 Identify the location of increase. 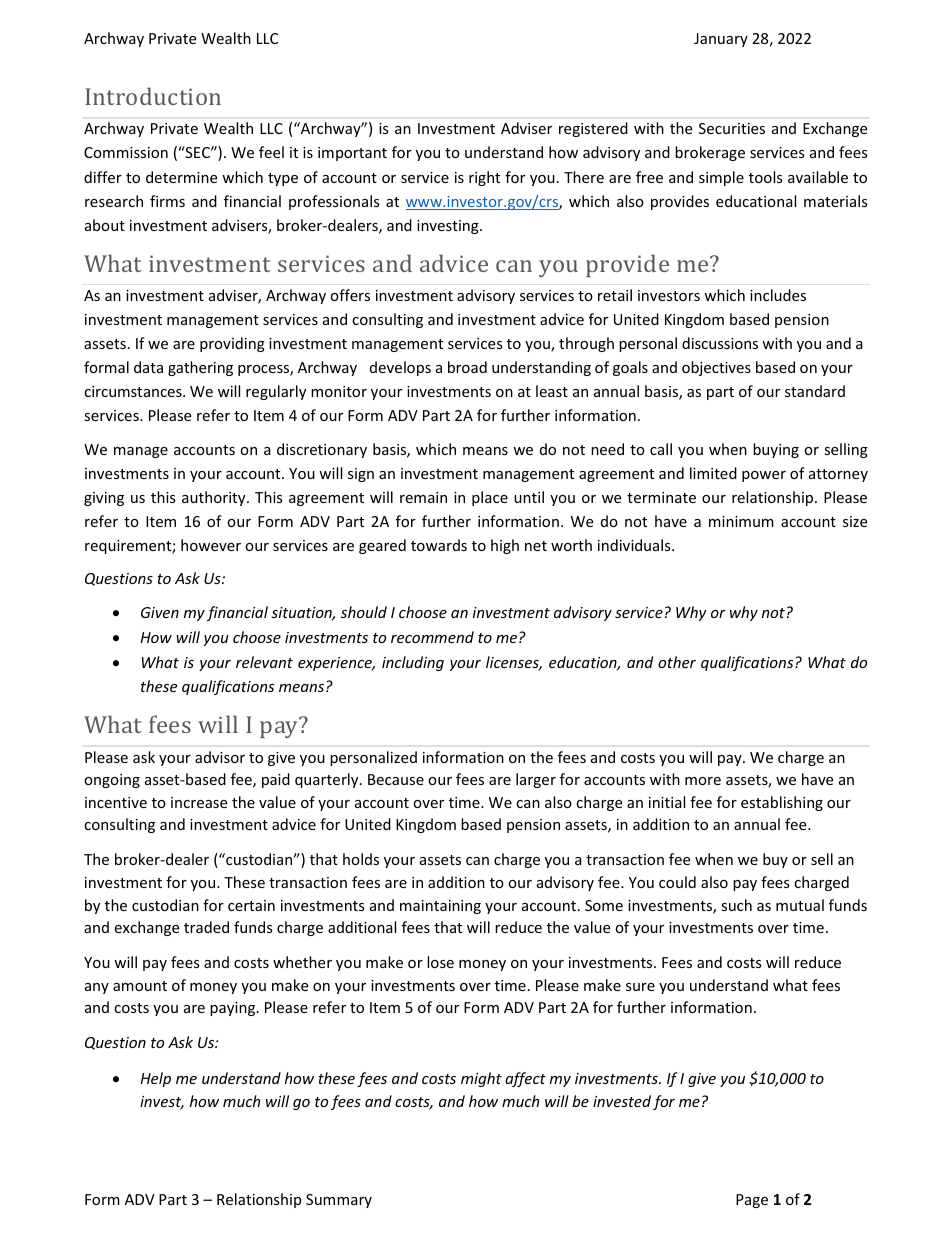
(199, 802).
